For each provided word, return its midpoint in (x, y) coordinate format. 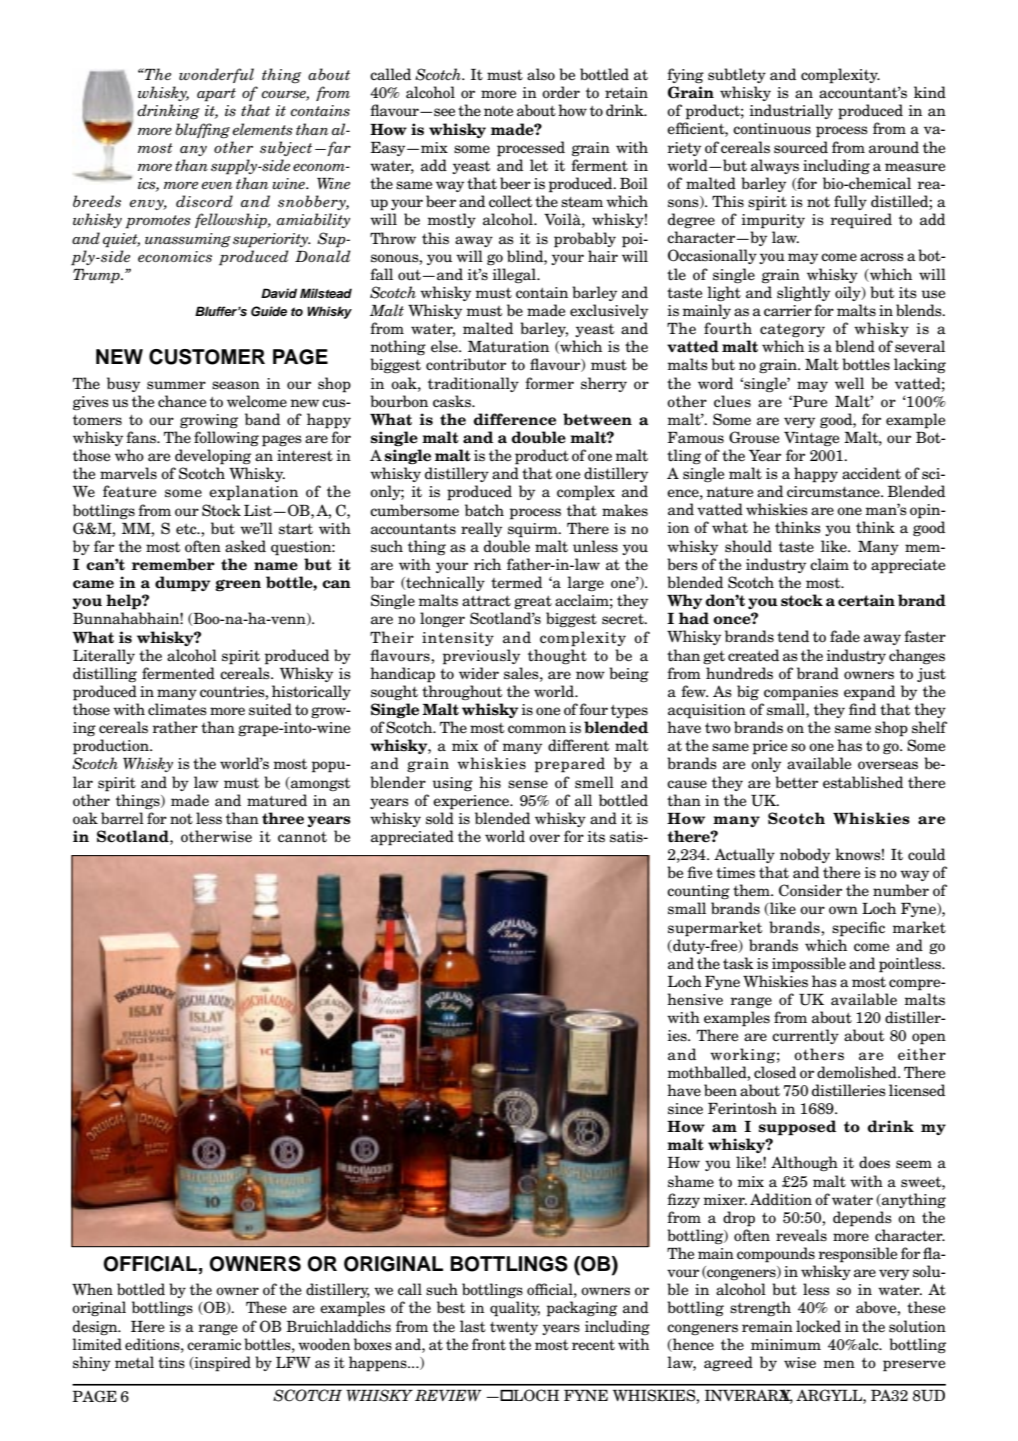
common (537, 729)
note (498, 111)
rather (175, 727)
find (862, 709)
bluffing (202, 131)
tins (171, 1363)
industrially (791, 111)
